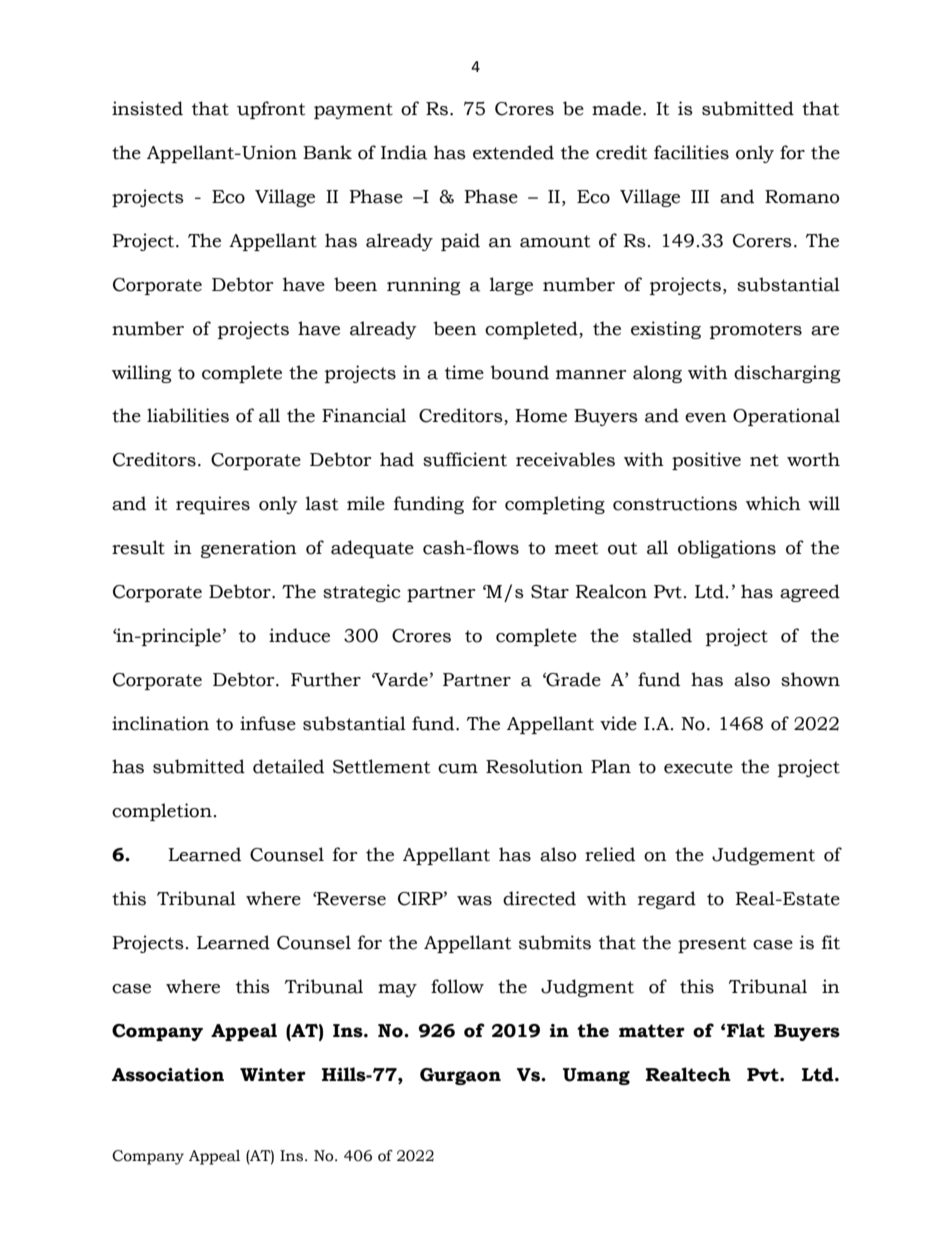  I want to click on cum, so click(458, 769).
